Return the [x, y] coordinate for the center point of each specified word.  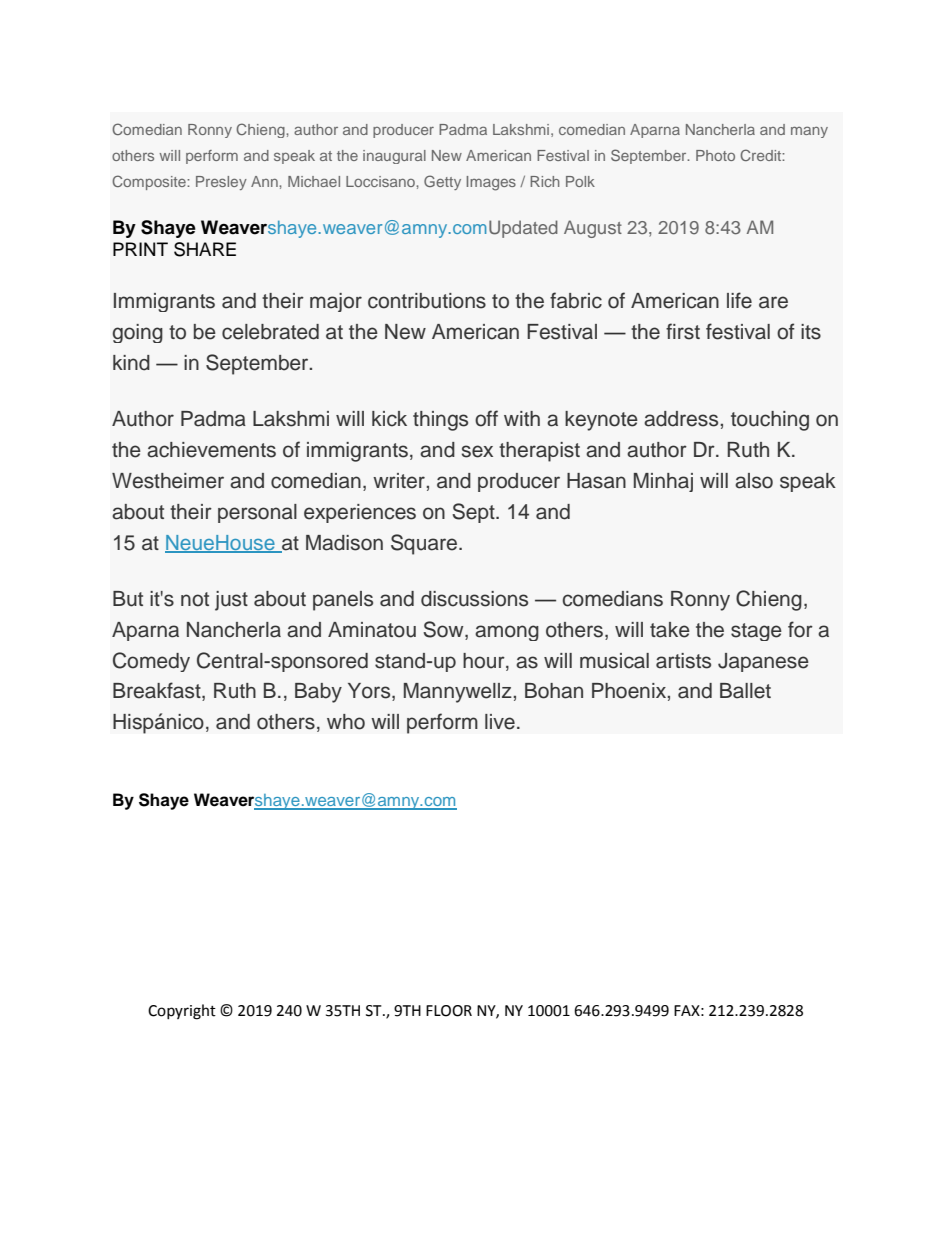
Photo [715, 155]
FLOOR [449, 1011]
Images [491, 183]
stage [756, 632]
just [231, 601]
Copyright [182, 1012]
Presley [221, 183]
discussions [474, 599]
